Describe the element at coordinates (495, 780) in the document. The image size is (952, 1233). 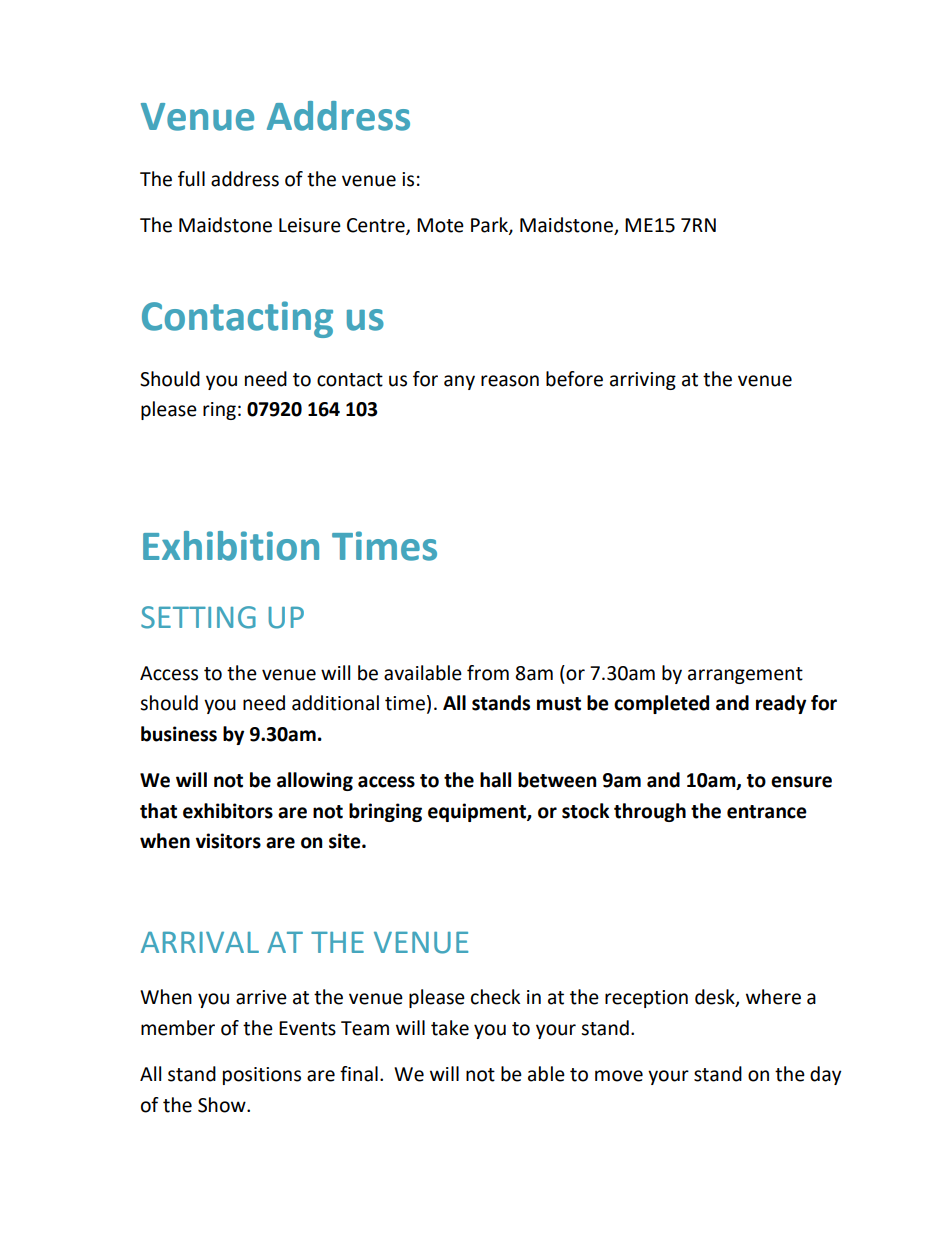
I see `hall` at that location.
